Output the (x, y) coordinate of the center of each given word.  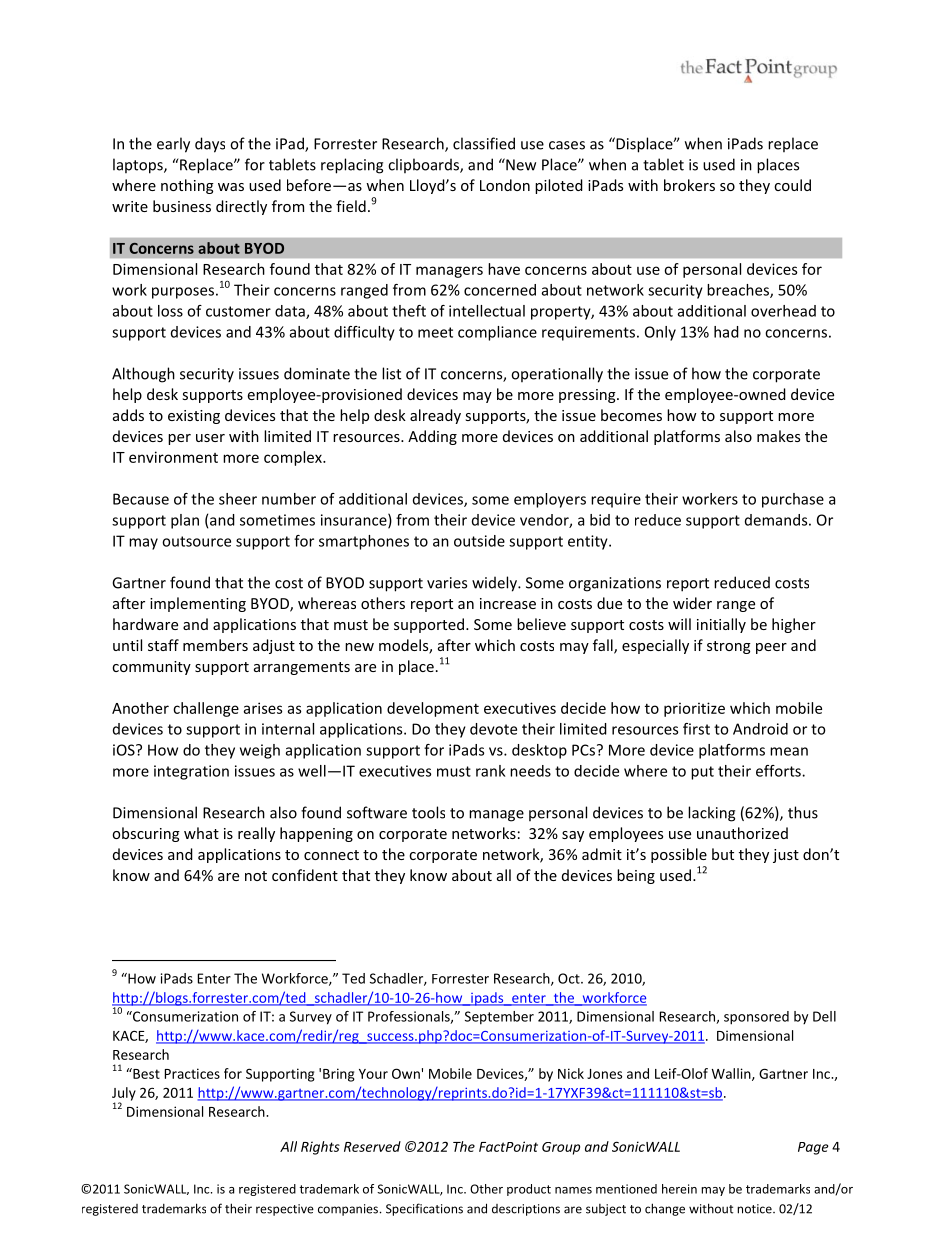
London (505, 185)
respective (285, 1210)
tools (428, 812)
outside (479, 541)
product (529, 1190)
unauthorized (742, 833)
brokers (689, 185)
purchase (793, 500)
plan (185, 521)
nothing (187, 186)
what (201, 833)
